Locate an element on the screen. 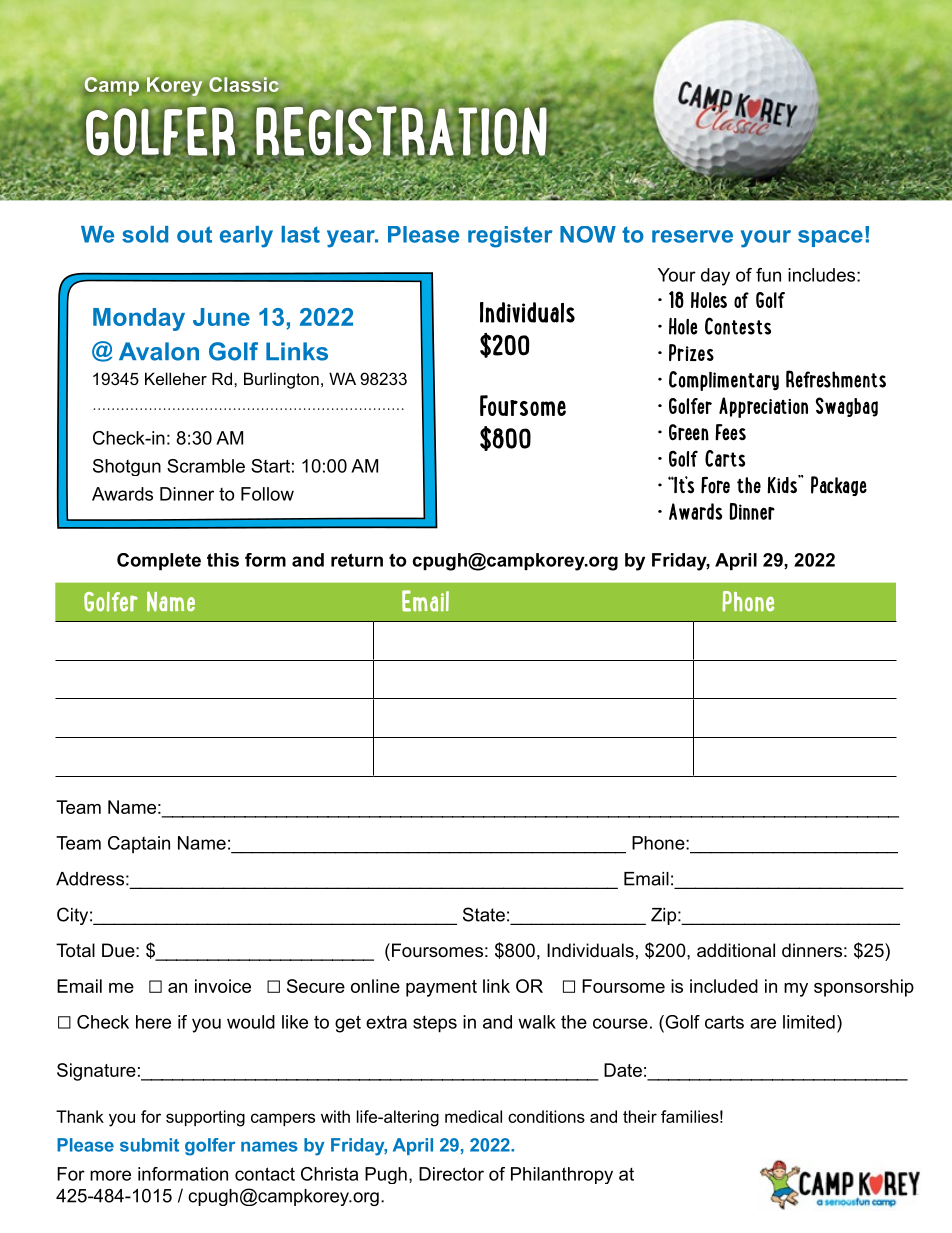 The width and height of the screenshot is (952, 1233). Kids is located at coordinates (783, 484).
